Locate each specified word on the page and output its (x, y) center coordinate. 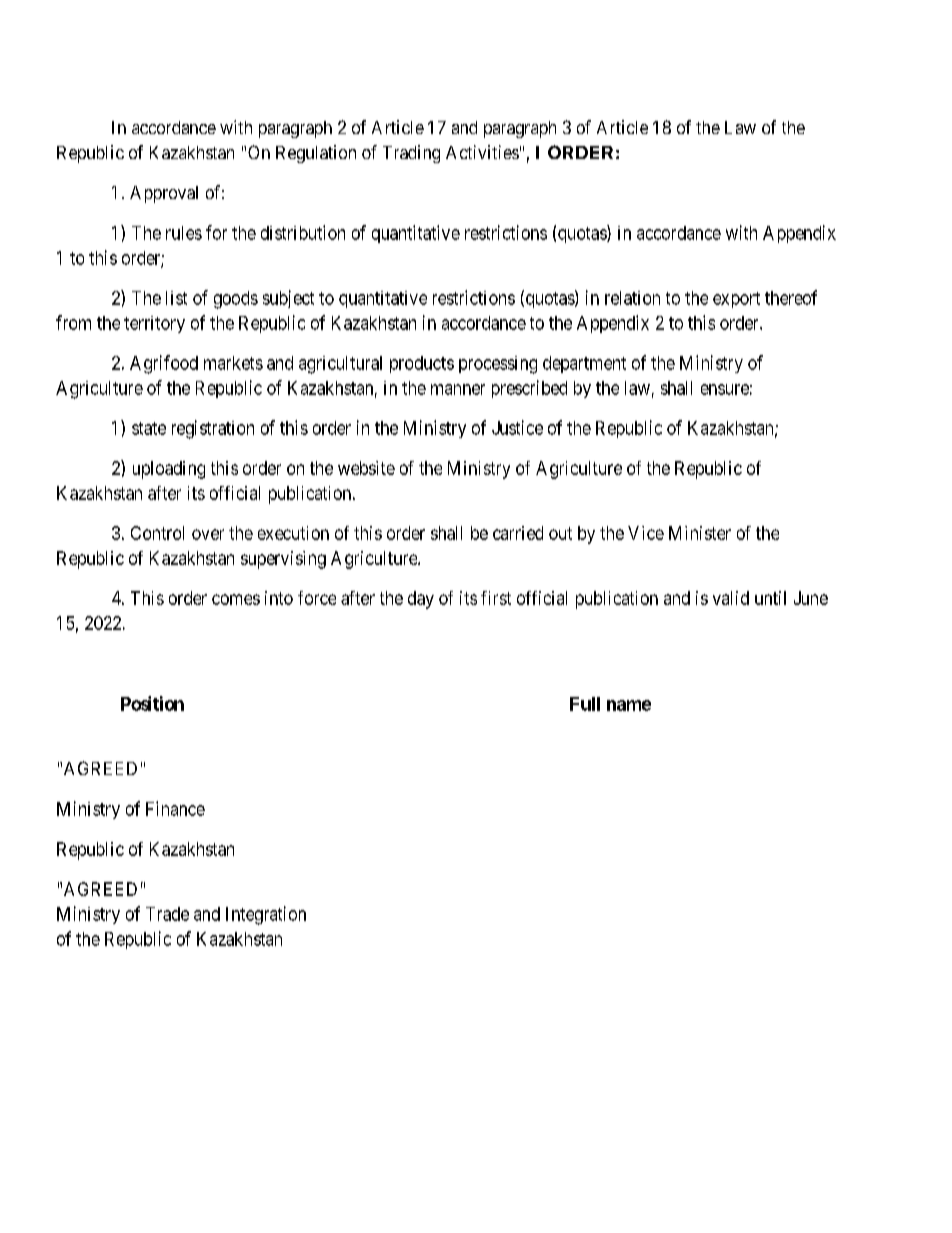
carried (518, 533)
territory (154, 324)
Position (152, 703)
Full (585, 704)
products (422, 364)
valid (731, 598)
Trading (411, 154)
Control (157, 533)
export (736, 300)
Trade (167, 914)
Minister (700, 533)
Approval (164, 194)
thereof (791, 297)
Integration (266, 915)
